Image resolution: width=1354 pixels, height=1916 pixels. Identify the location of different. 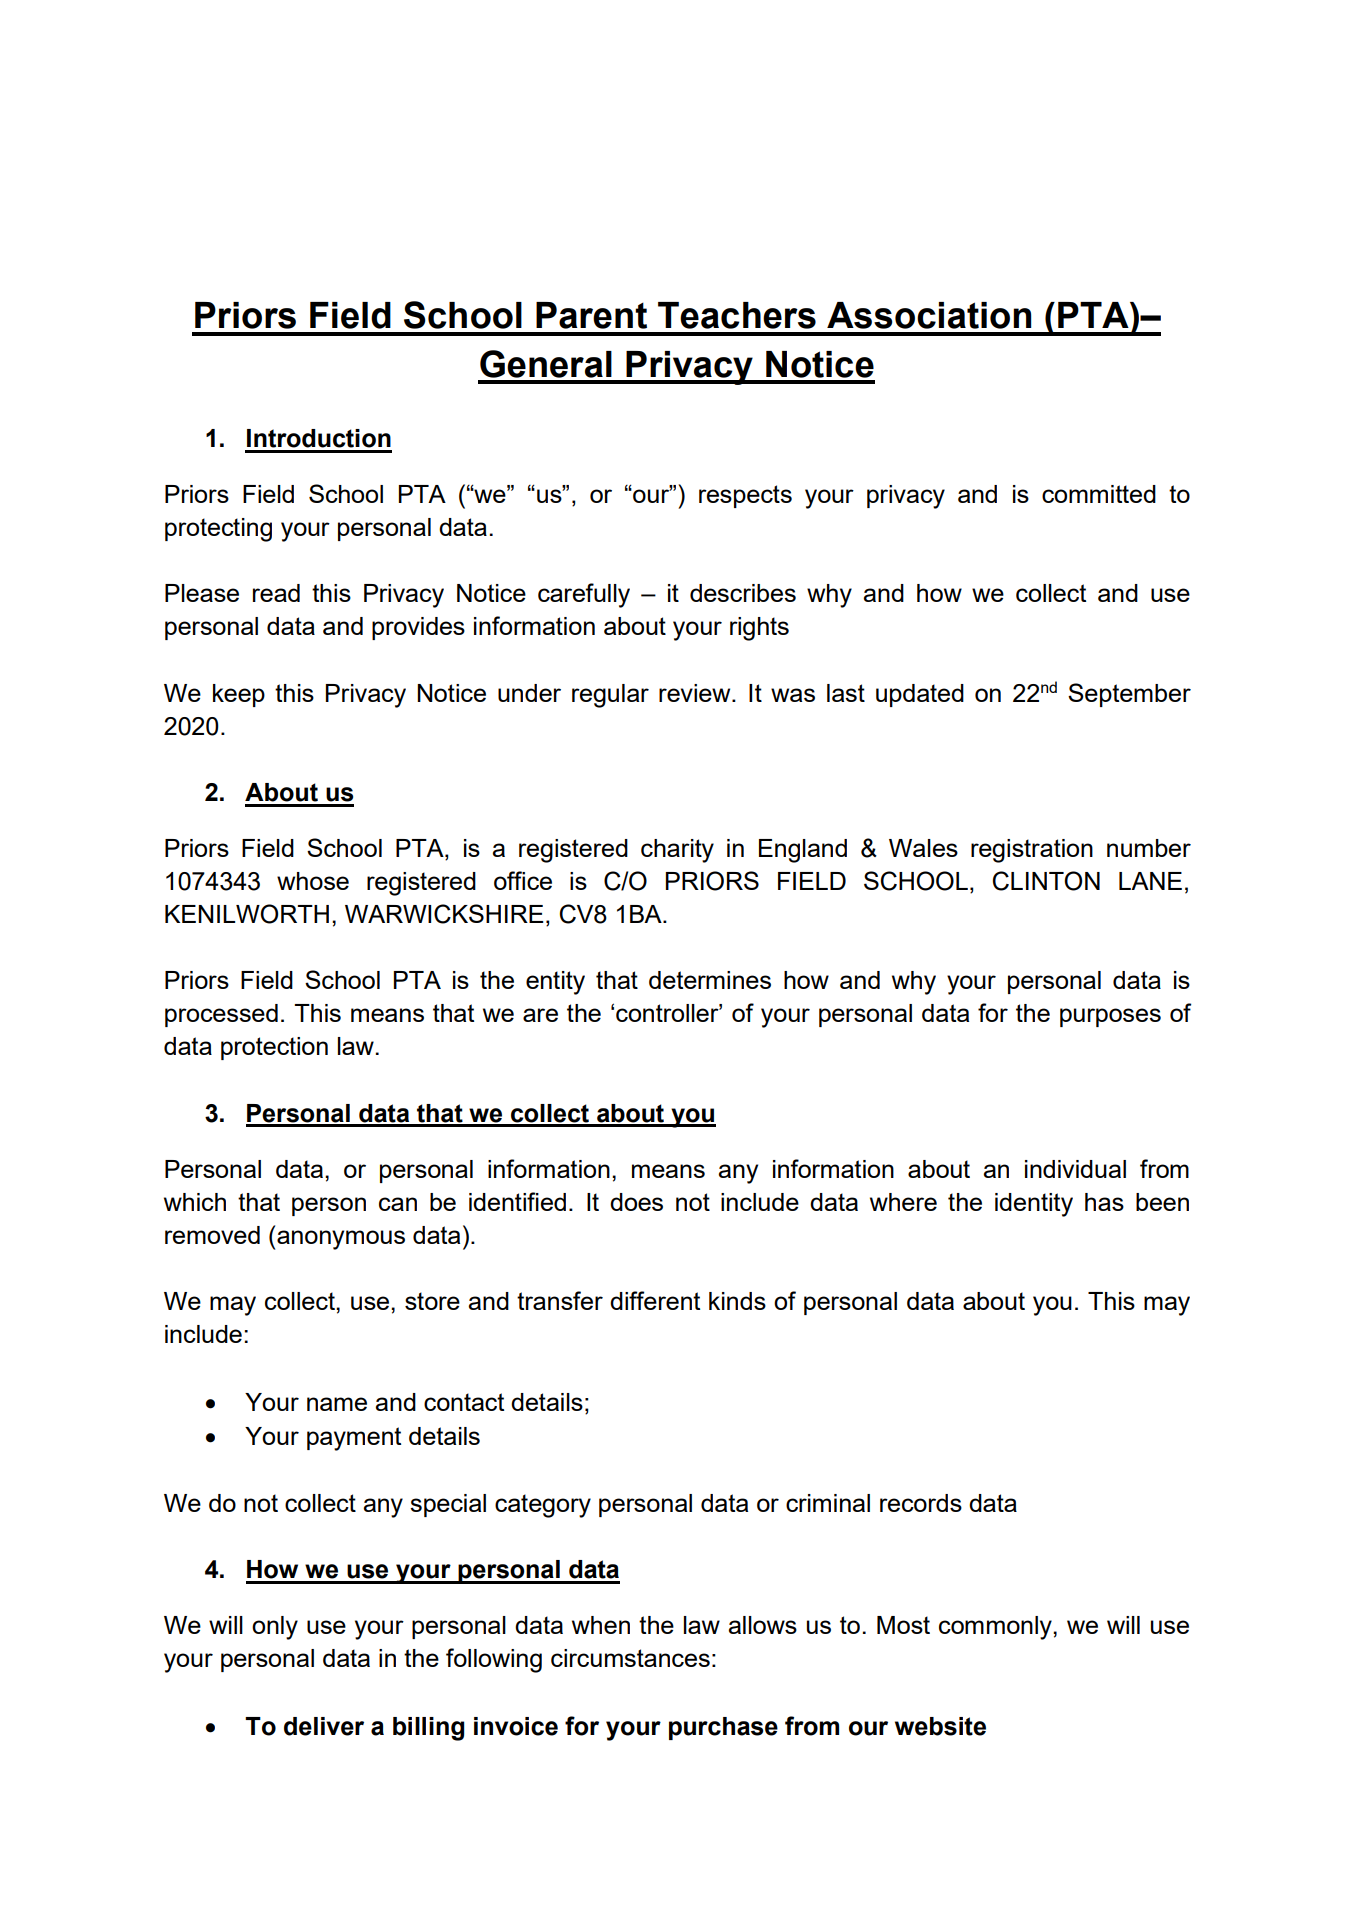
(655, 1300).
